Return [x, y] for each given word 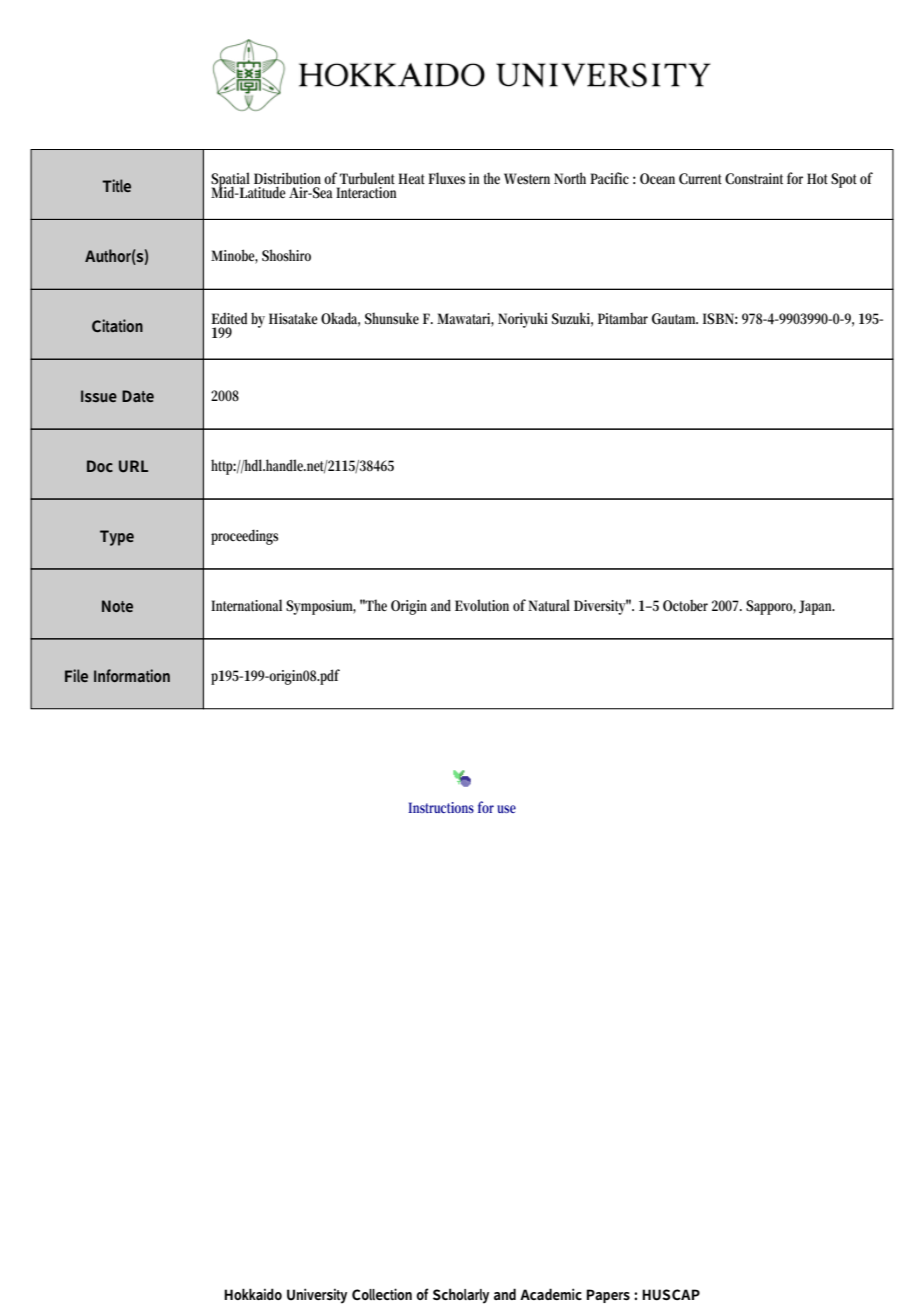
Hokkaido [253, 1294]
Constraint [754, 179]
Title [116, 185]
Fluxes [446, 178]
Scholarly [461, 1296]
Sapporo [771, 607]
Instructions [441, 807]
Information [132, 675]
